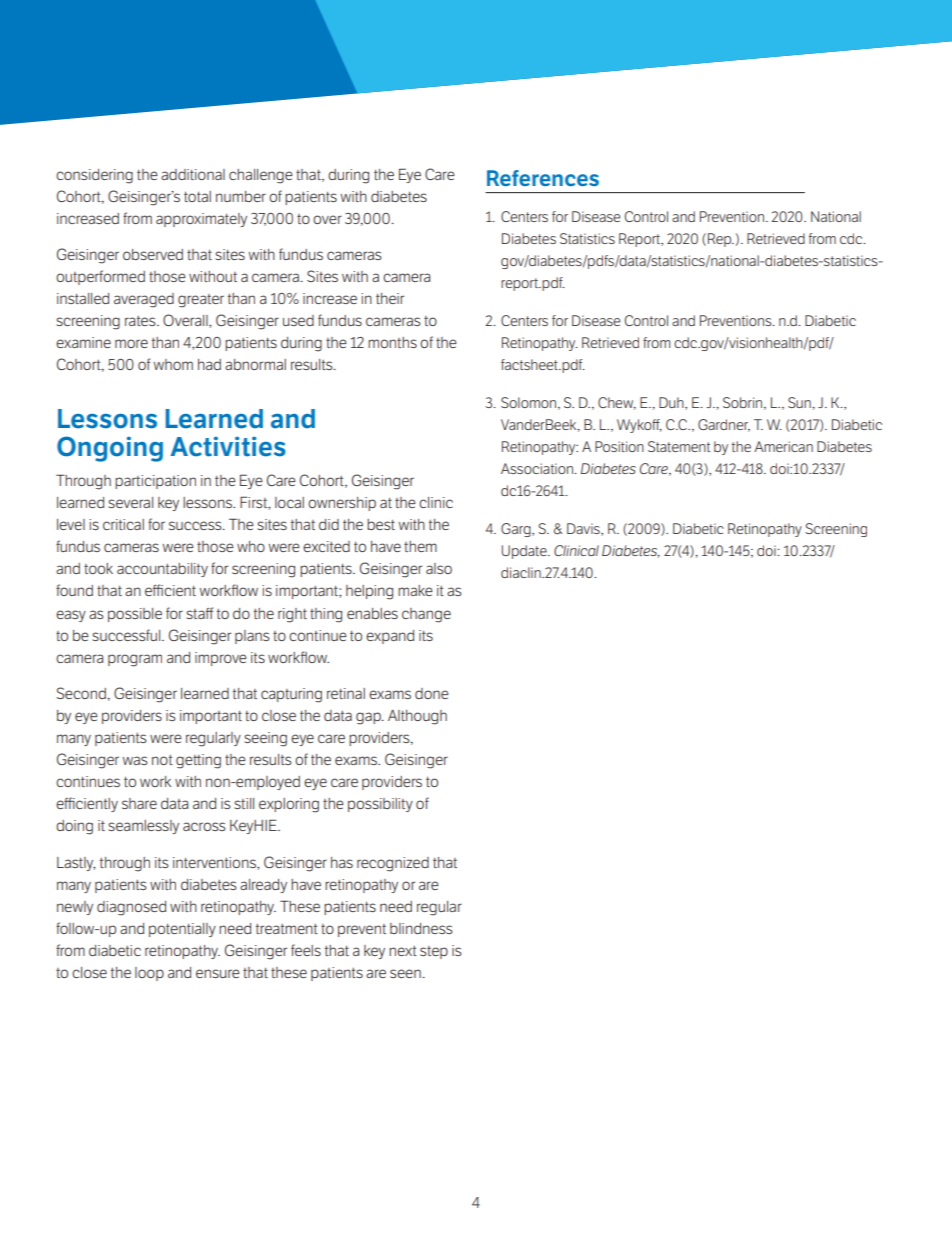 The width and height of the screenshot is (952, 1233). Describe the element at coordinates (543, 178) in the screenshot. I see `References` at that location.
